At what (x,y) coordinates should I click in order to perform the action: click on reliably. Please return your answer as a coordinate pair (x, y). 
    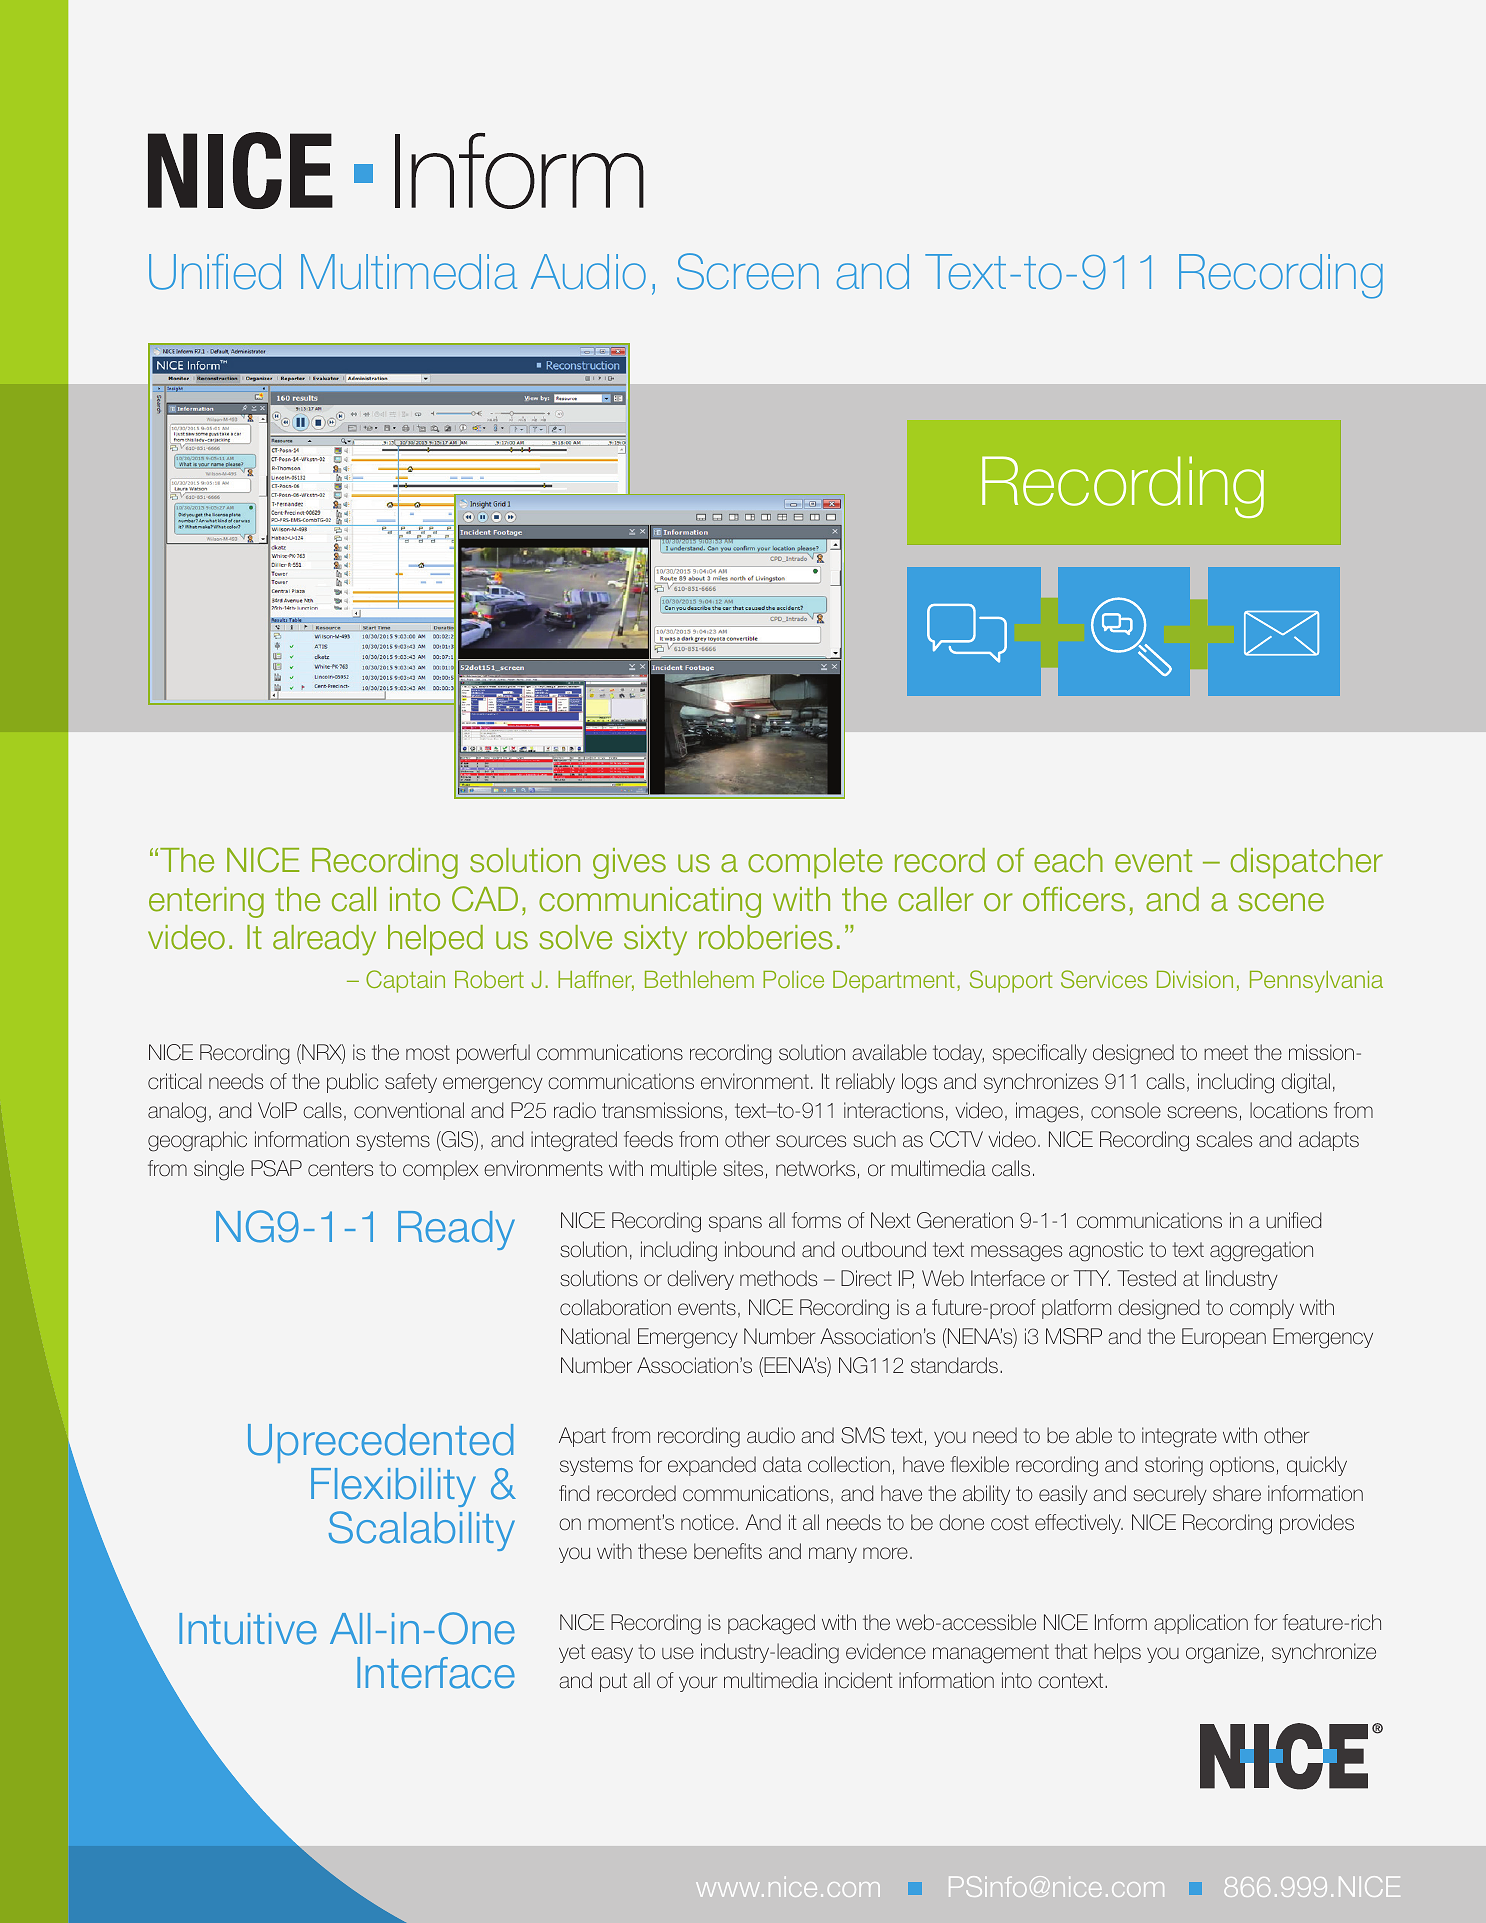
    Looking at the image, I should click on (865, 1083).
